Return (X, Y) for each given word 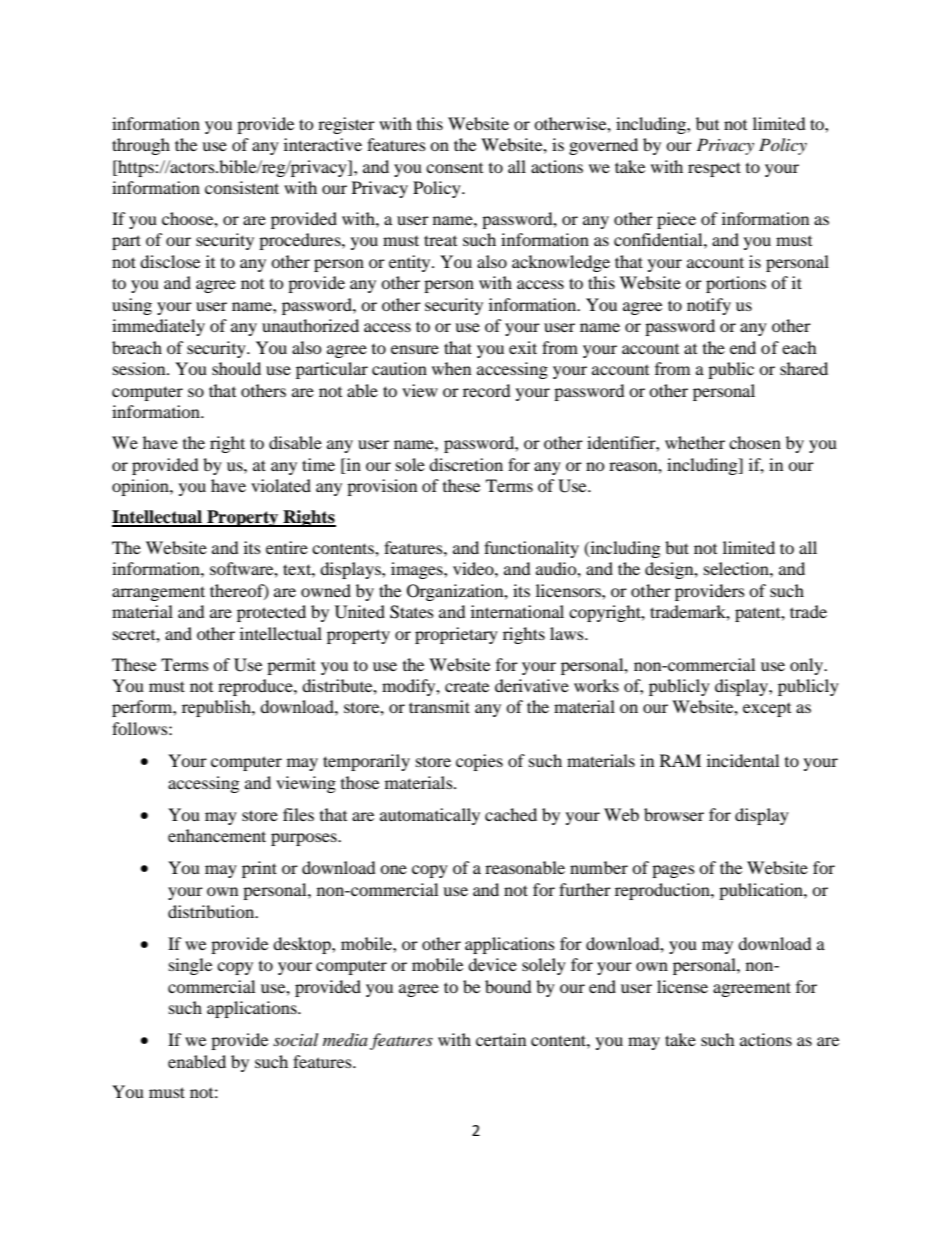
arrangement (158, 593)
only (808, 666)
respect (714, 169)
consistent (242, 187)
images (418, 570)
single (190, 966)
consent (454, 168)
